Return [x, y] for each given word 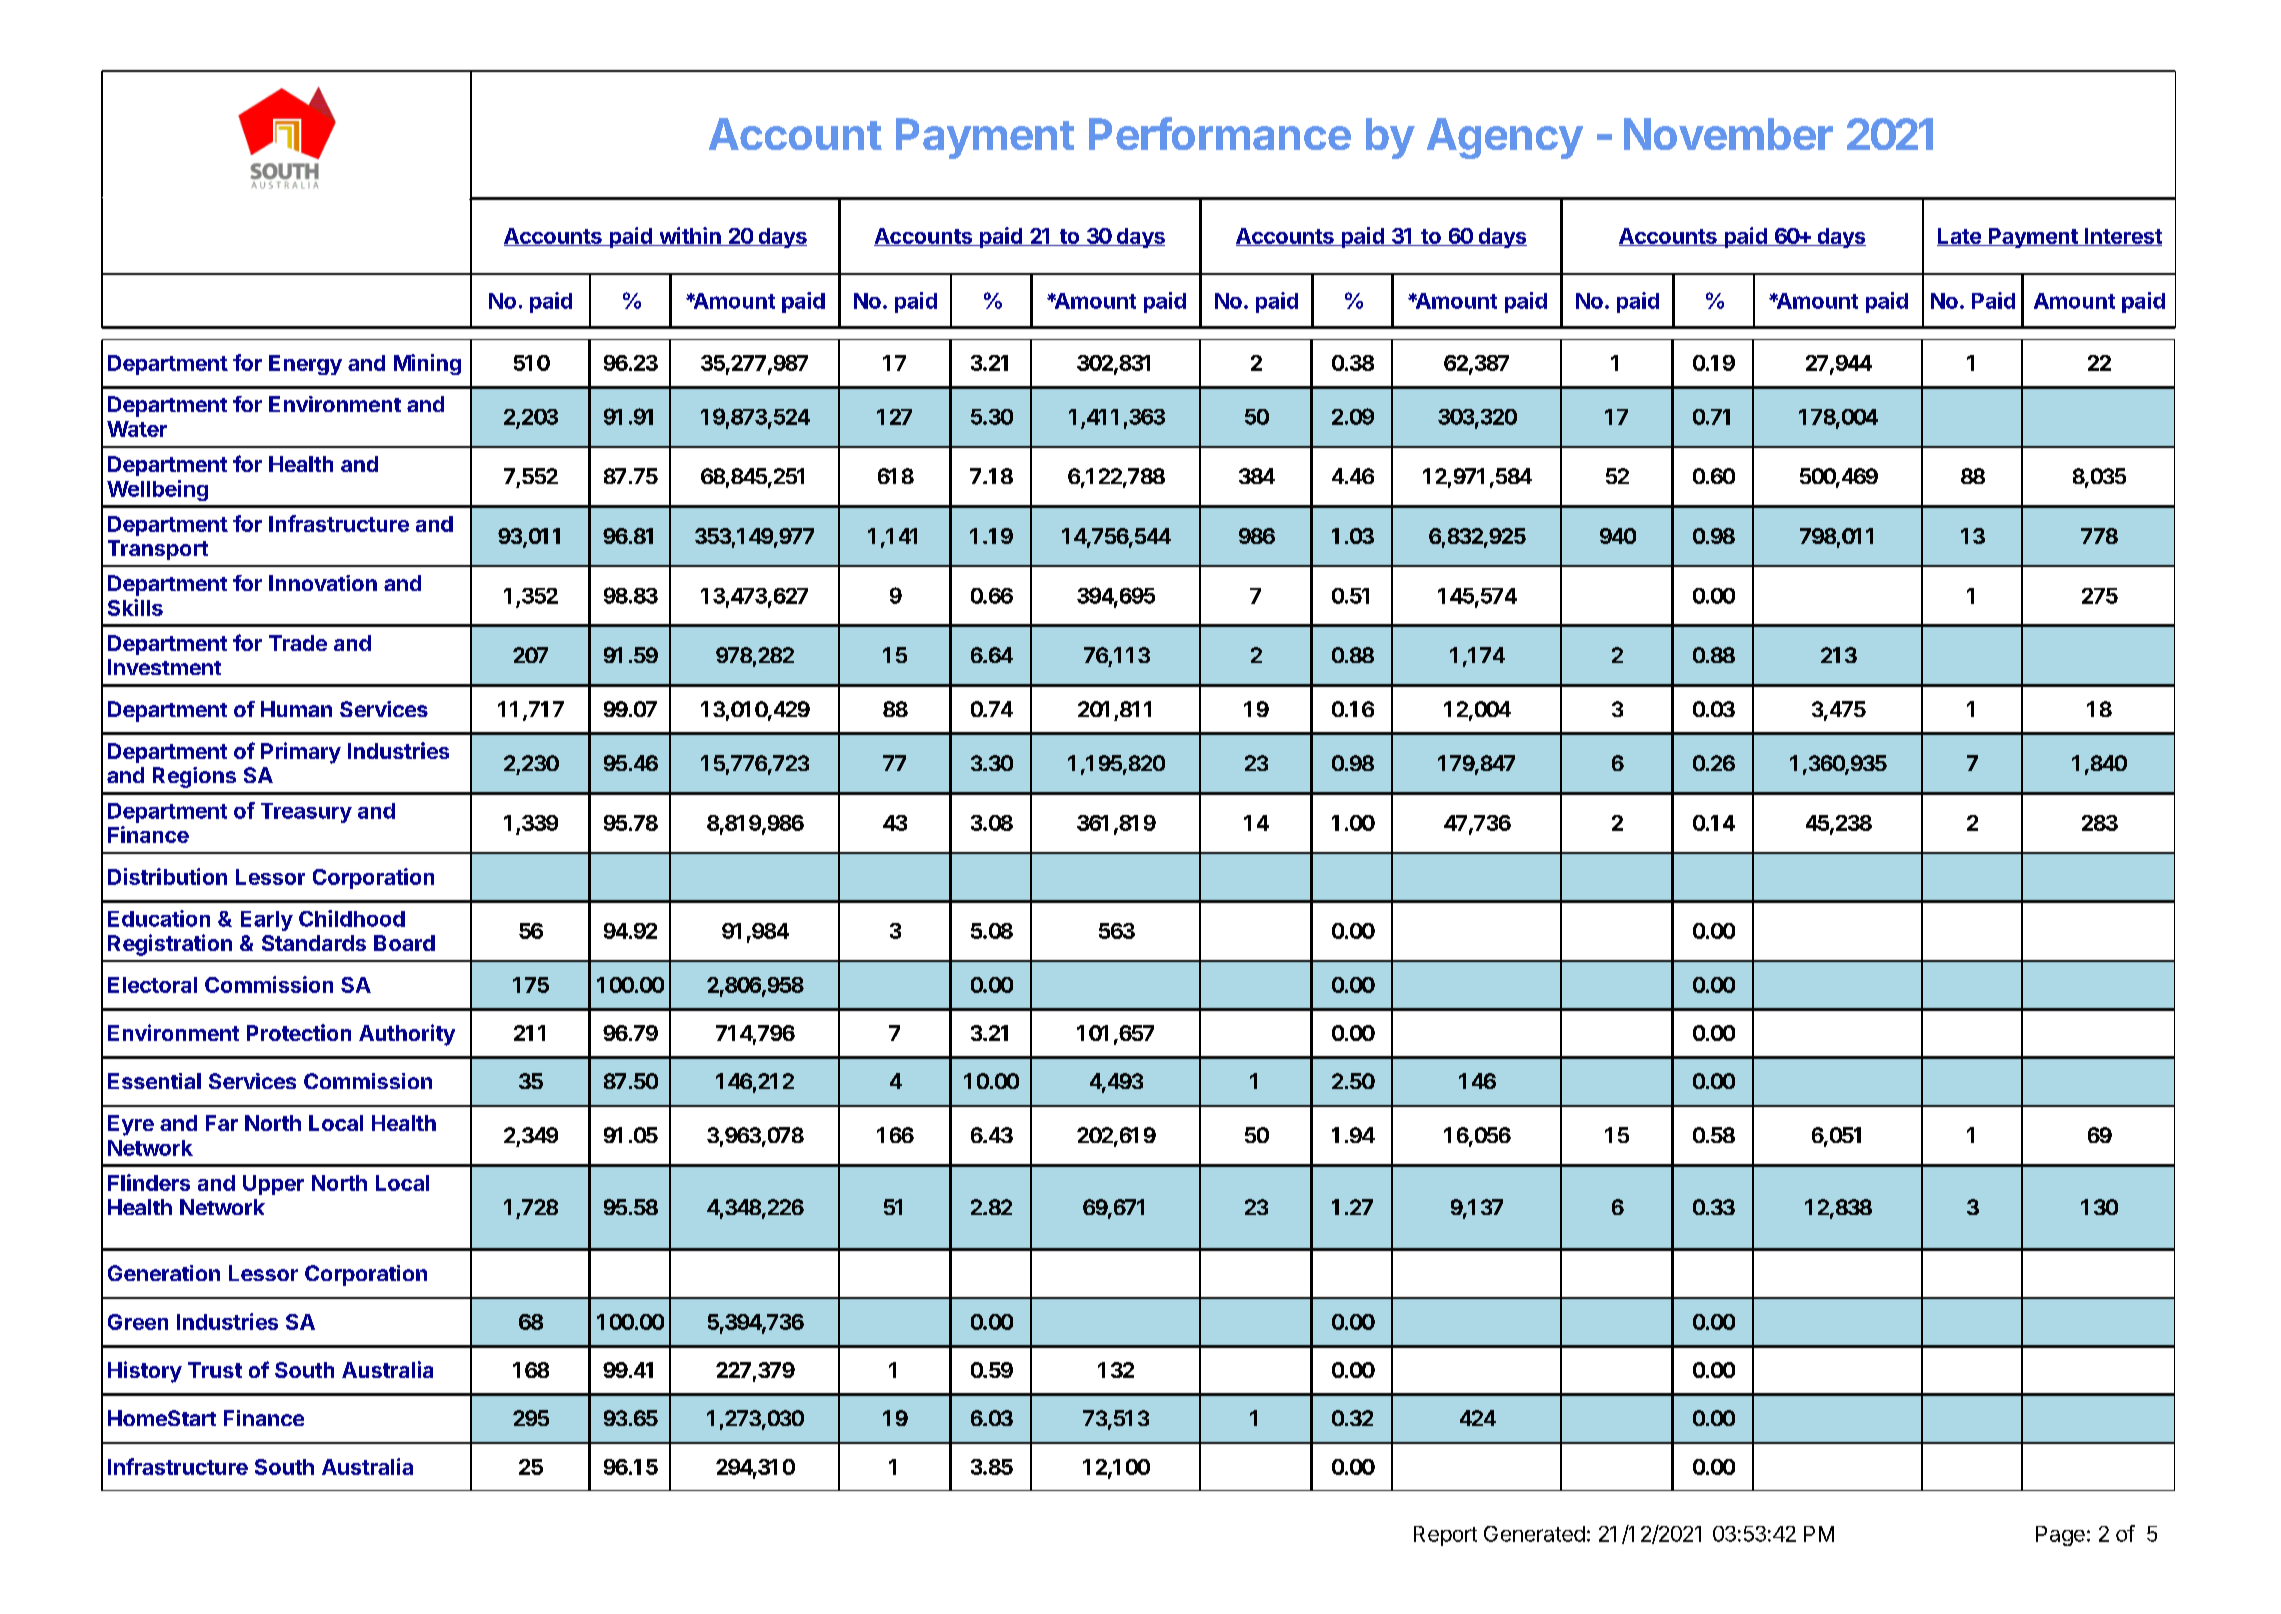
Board [404, 943]
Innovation [323, 583]
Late [1960, 237]
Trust [215, 1370]
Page [2060, 1536]
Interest [2122, 237]
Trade [298, 643]
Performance [1220, 133]
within [690, 236]
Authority [407, 1035]
